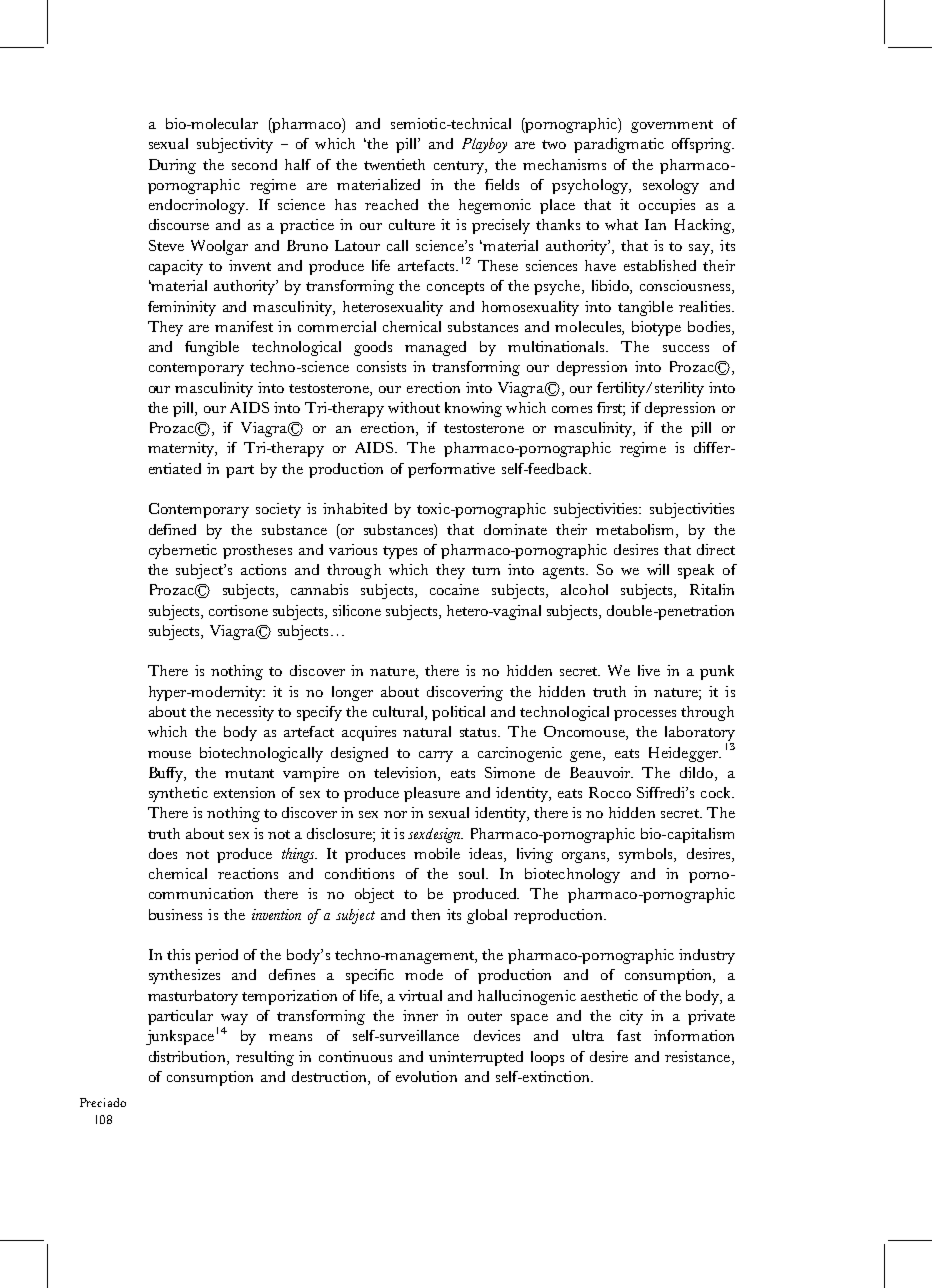 The height and width of the page is (1288, 932). Describe the element at coordinates (611, 409) in the page. I see `first` at that location.
